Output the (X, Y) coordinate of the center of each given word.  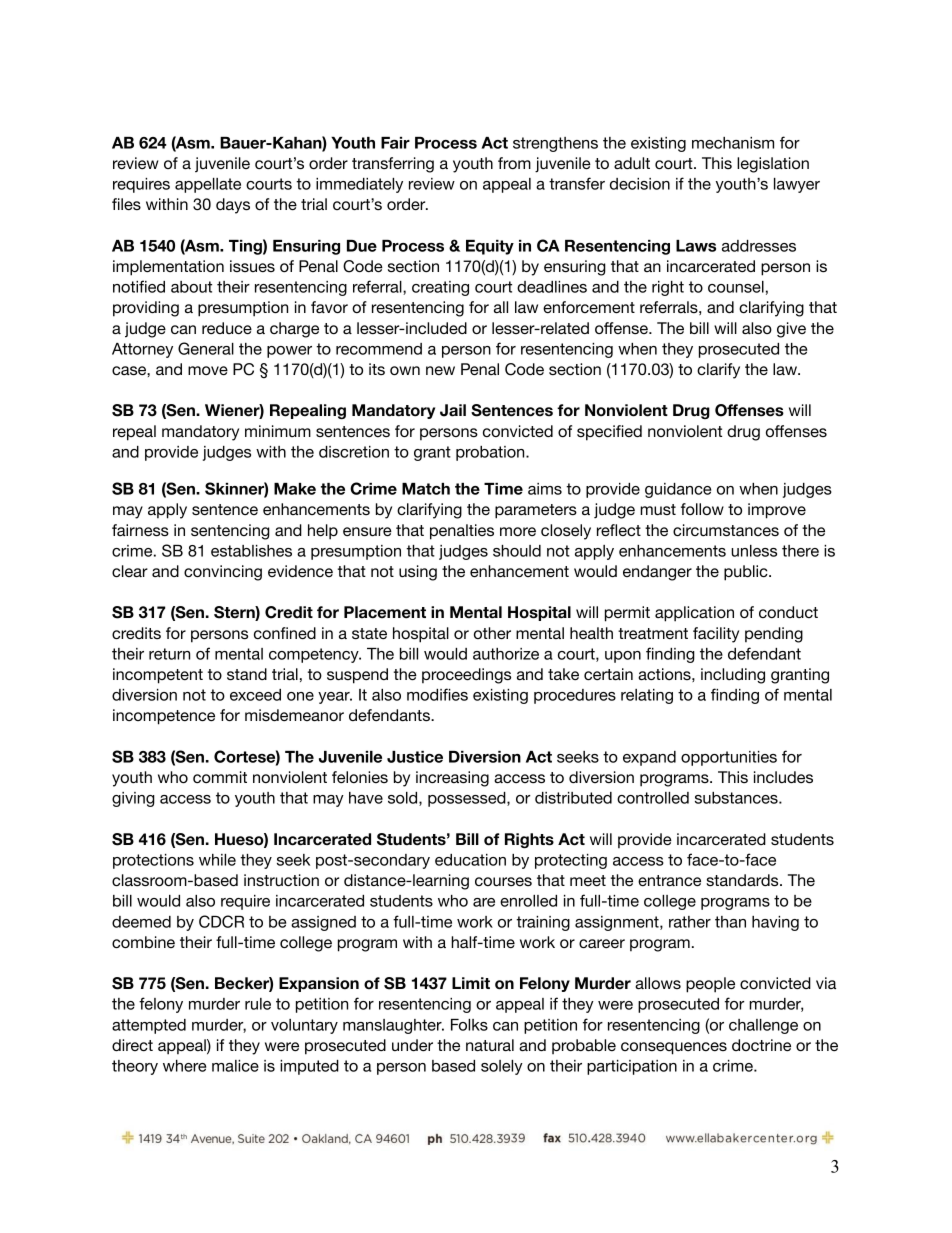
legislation (773, 165)
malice (235, 1066)
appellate (208, 185)
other (492, 633)
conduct (788, 612)
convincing (223, 573)
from (514, 163)
